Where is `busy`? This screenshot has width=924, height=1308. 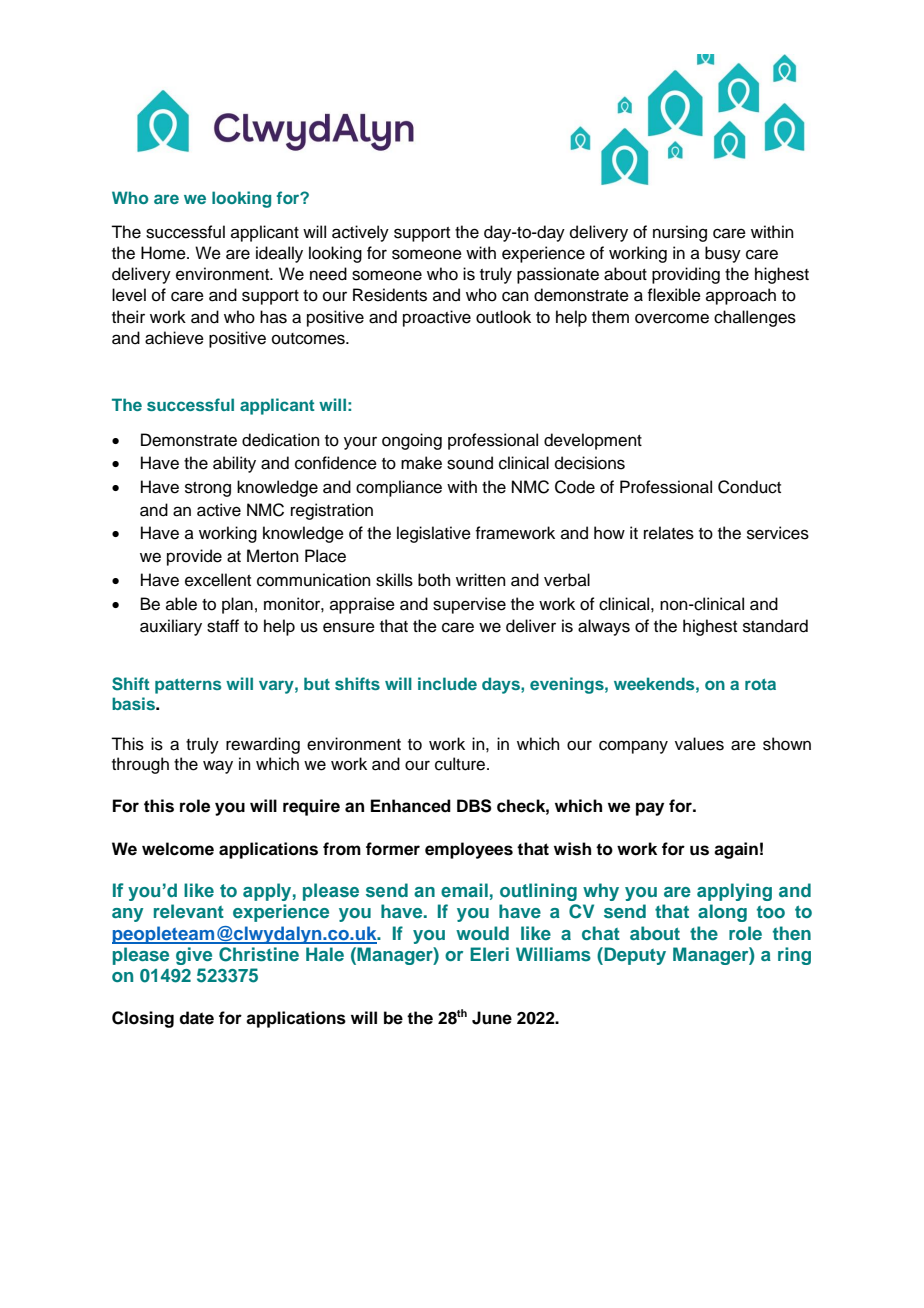
busy is located at coordinates (723, 254).
